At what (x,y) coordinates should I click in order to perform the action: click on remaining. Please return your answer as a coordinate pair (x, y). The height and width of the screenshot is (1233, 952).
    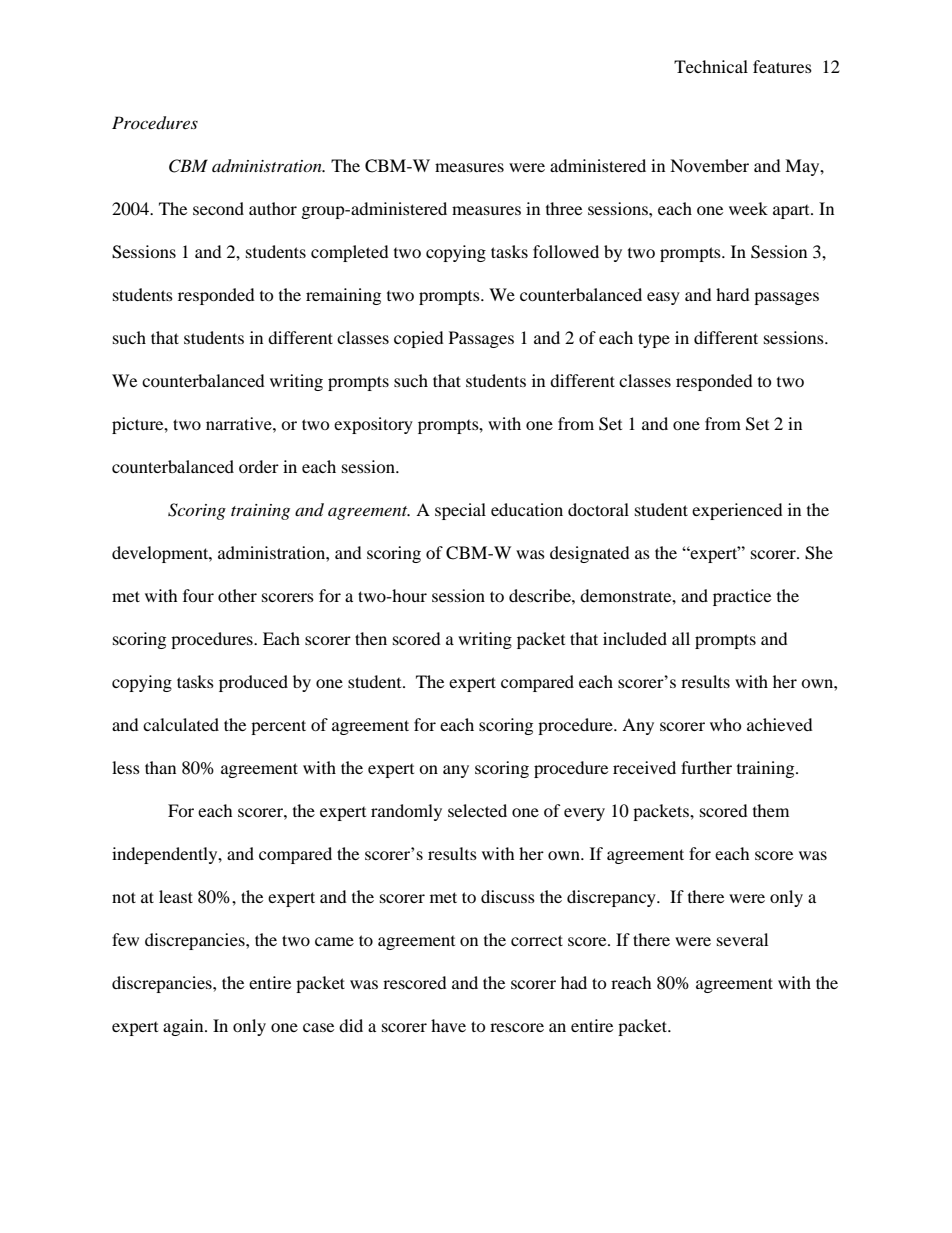
    Looking at the image, I should click on (343, 296).
